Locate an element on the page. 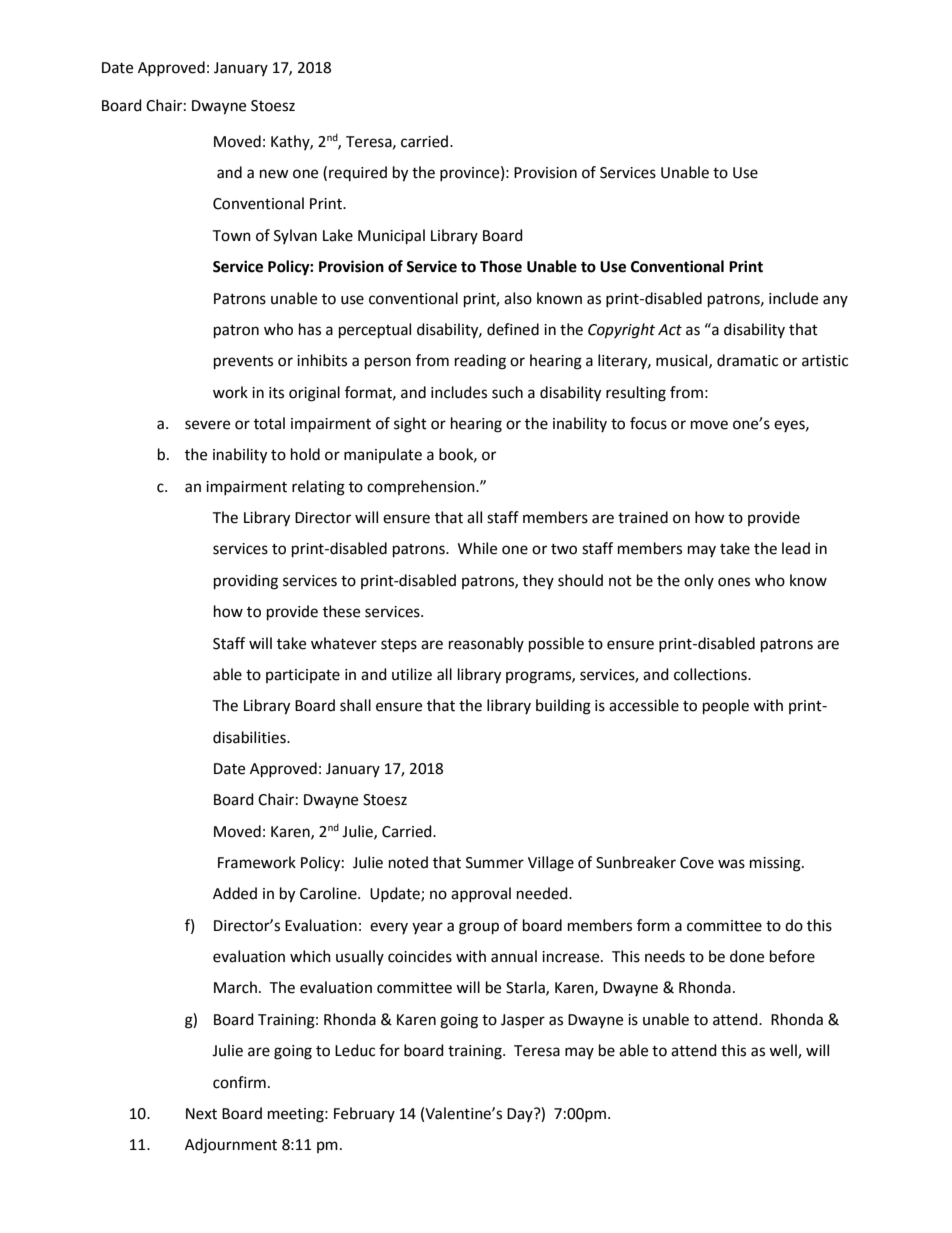 This page has width=952, height=1233. Day is located at coordinates (521, 1115).
